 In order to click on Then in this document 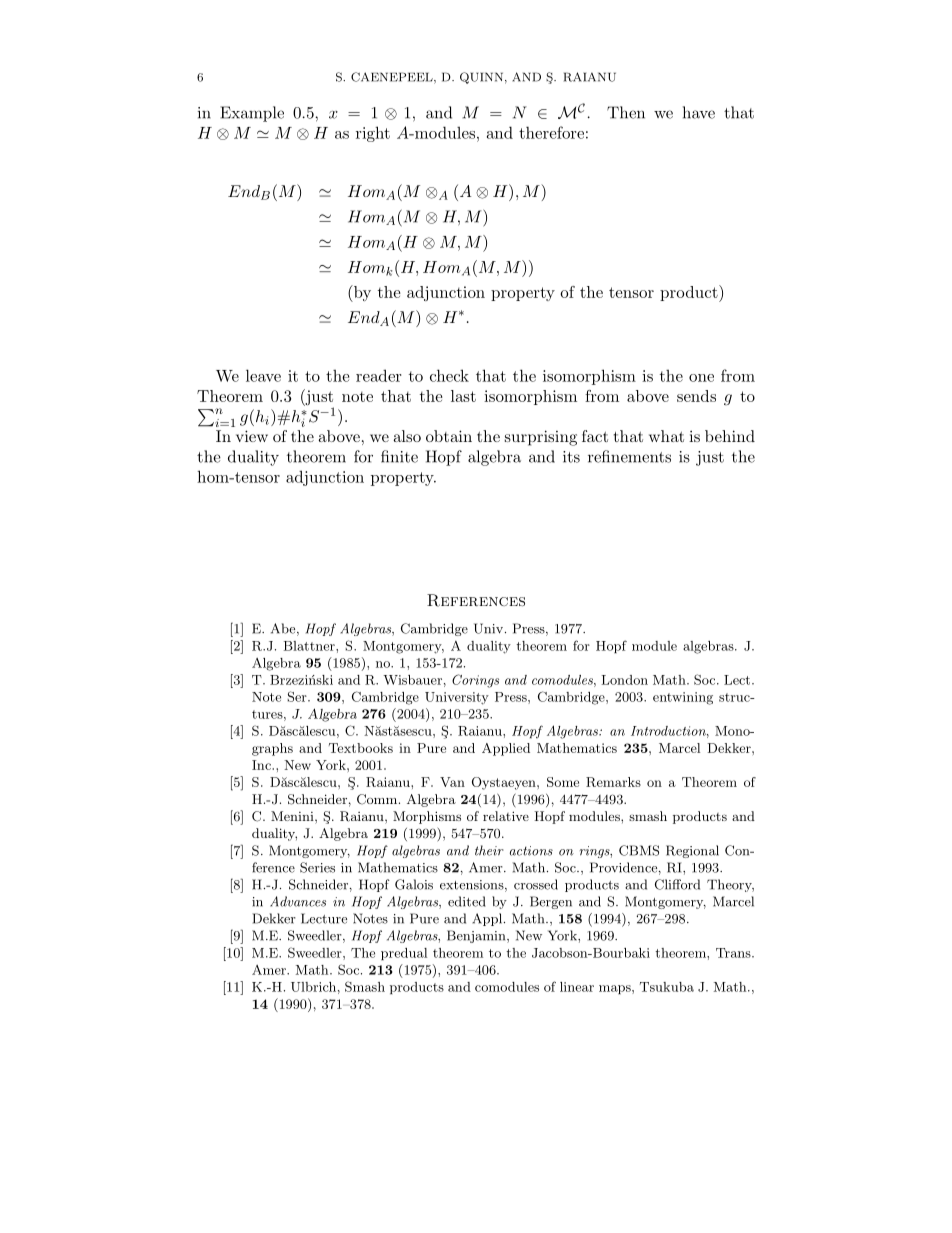, I will do `click(626, 112)`.
